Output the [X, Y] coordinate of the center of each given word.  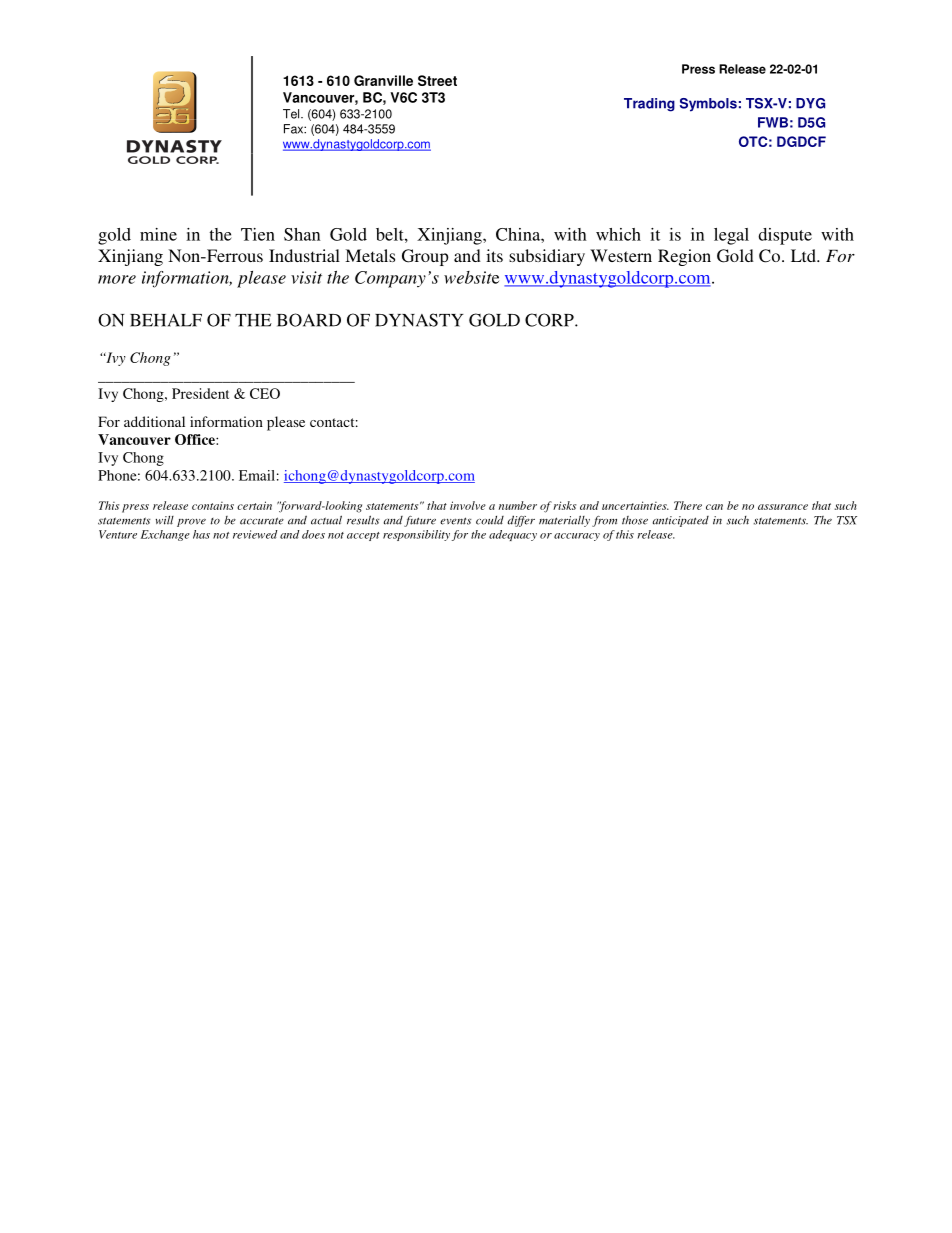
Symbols [708, 105]
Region [684, 257]
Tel [292, 114]
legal [731, 236]
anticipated [681, 521]
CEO [265, 393]
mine [158, 234]
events [456, 521]
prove [191, 522]
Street [437, 80]
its [494, 255]
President [200, 393]
